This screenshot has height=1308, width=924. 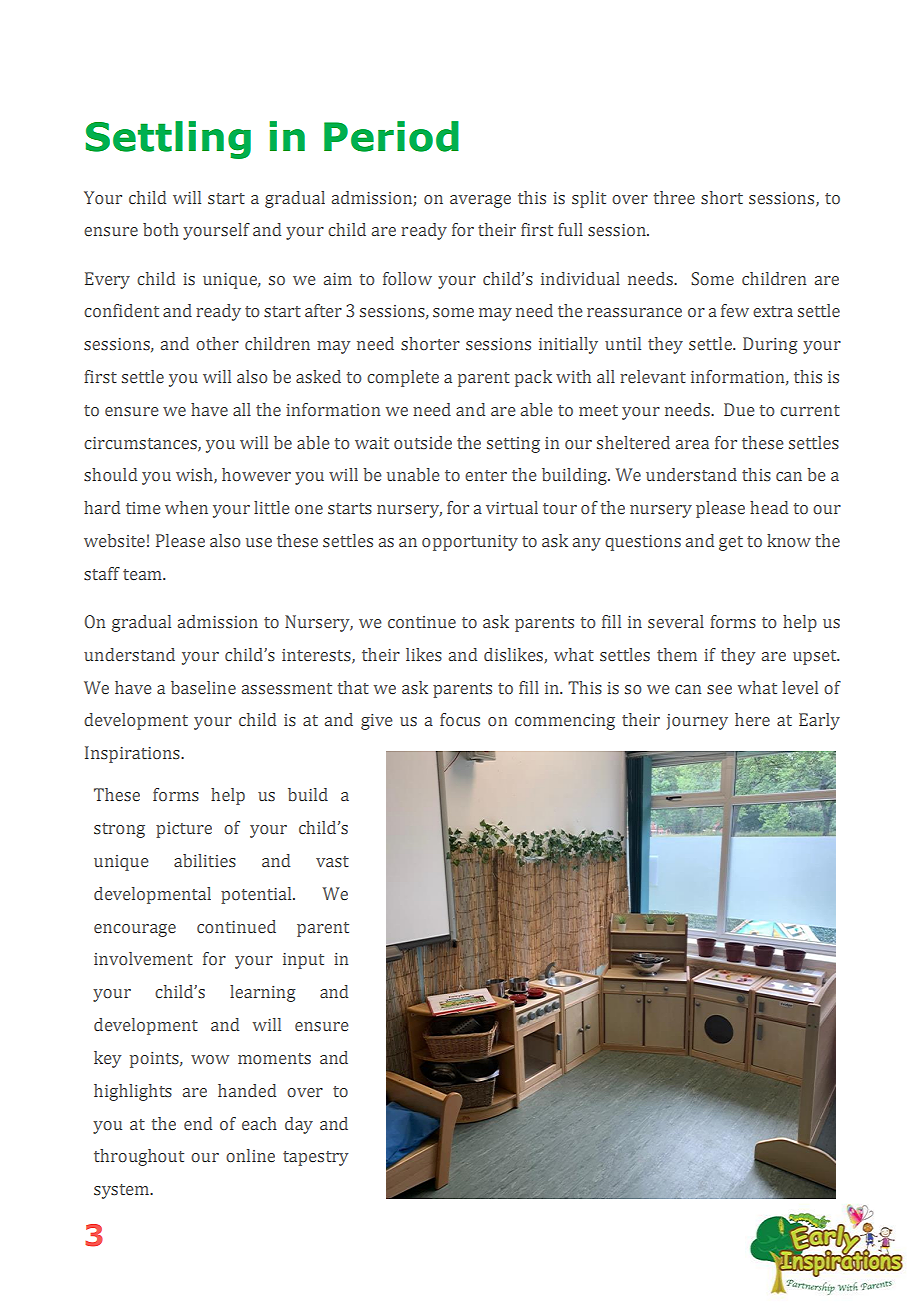 What do you see at coordinates (719, 690) in the screenshot?
I see `see` at bounding box center [719, 690].
